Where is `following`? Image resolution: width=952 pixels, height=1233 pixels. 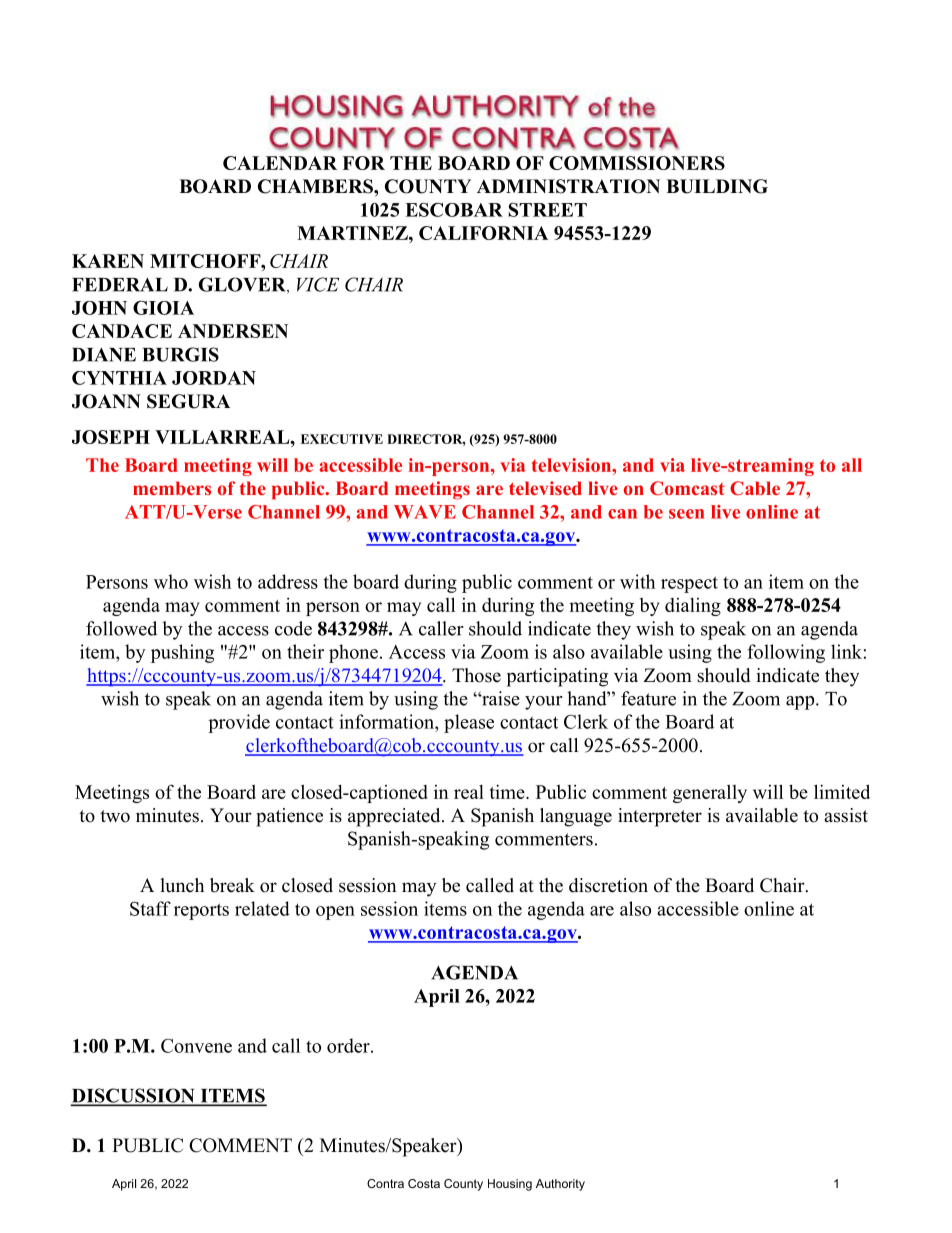
following is located at coordinates (786, 653).
